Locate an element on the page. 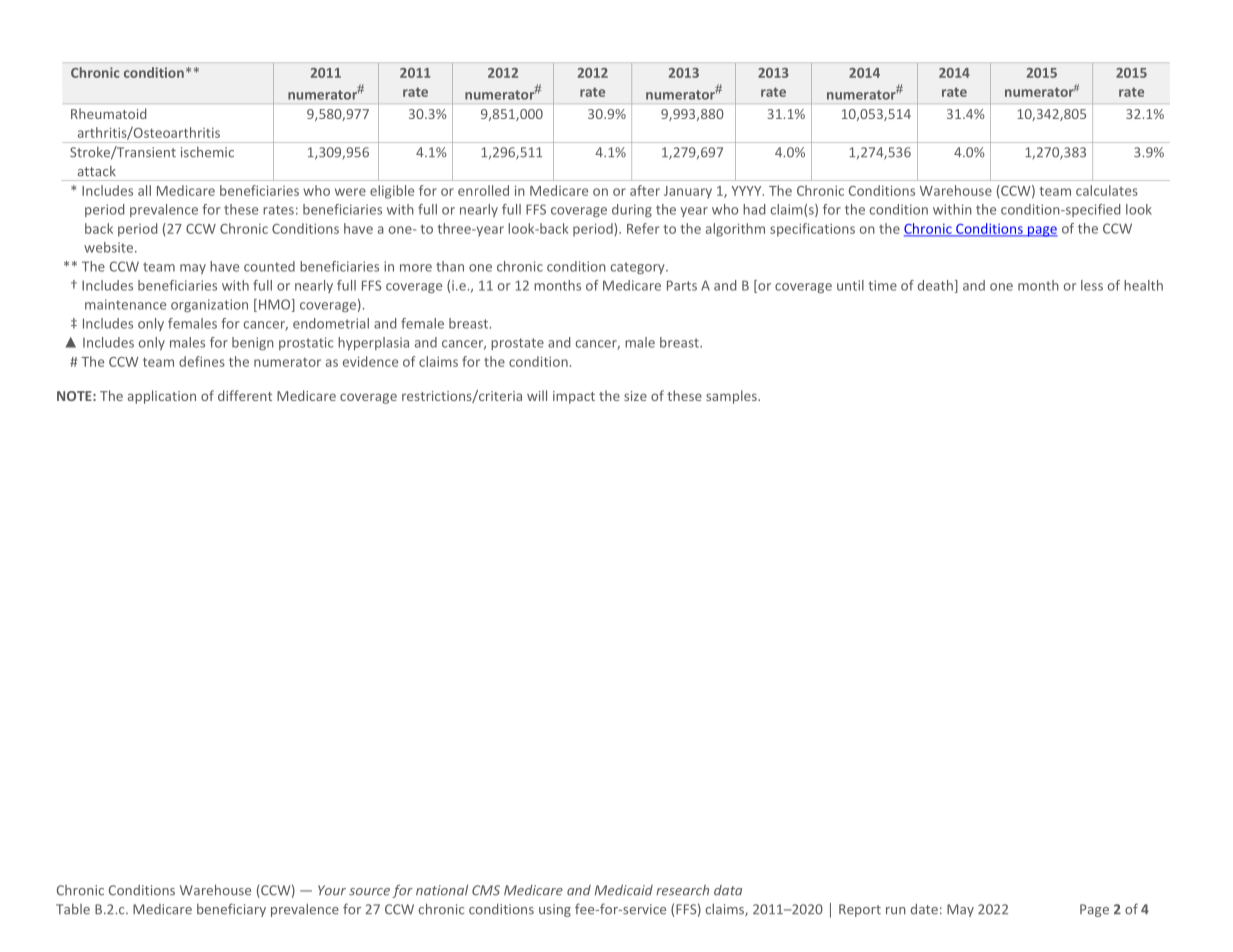 The width and height of the image is (1233, 952). application is located at coordinates (162, 397).
